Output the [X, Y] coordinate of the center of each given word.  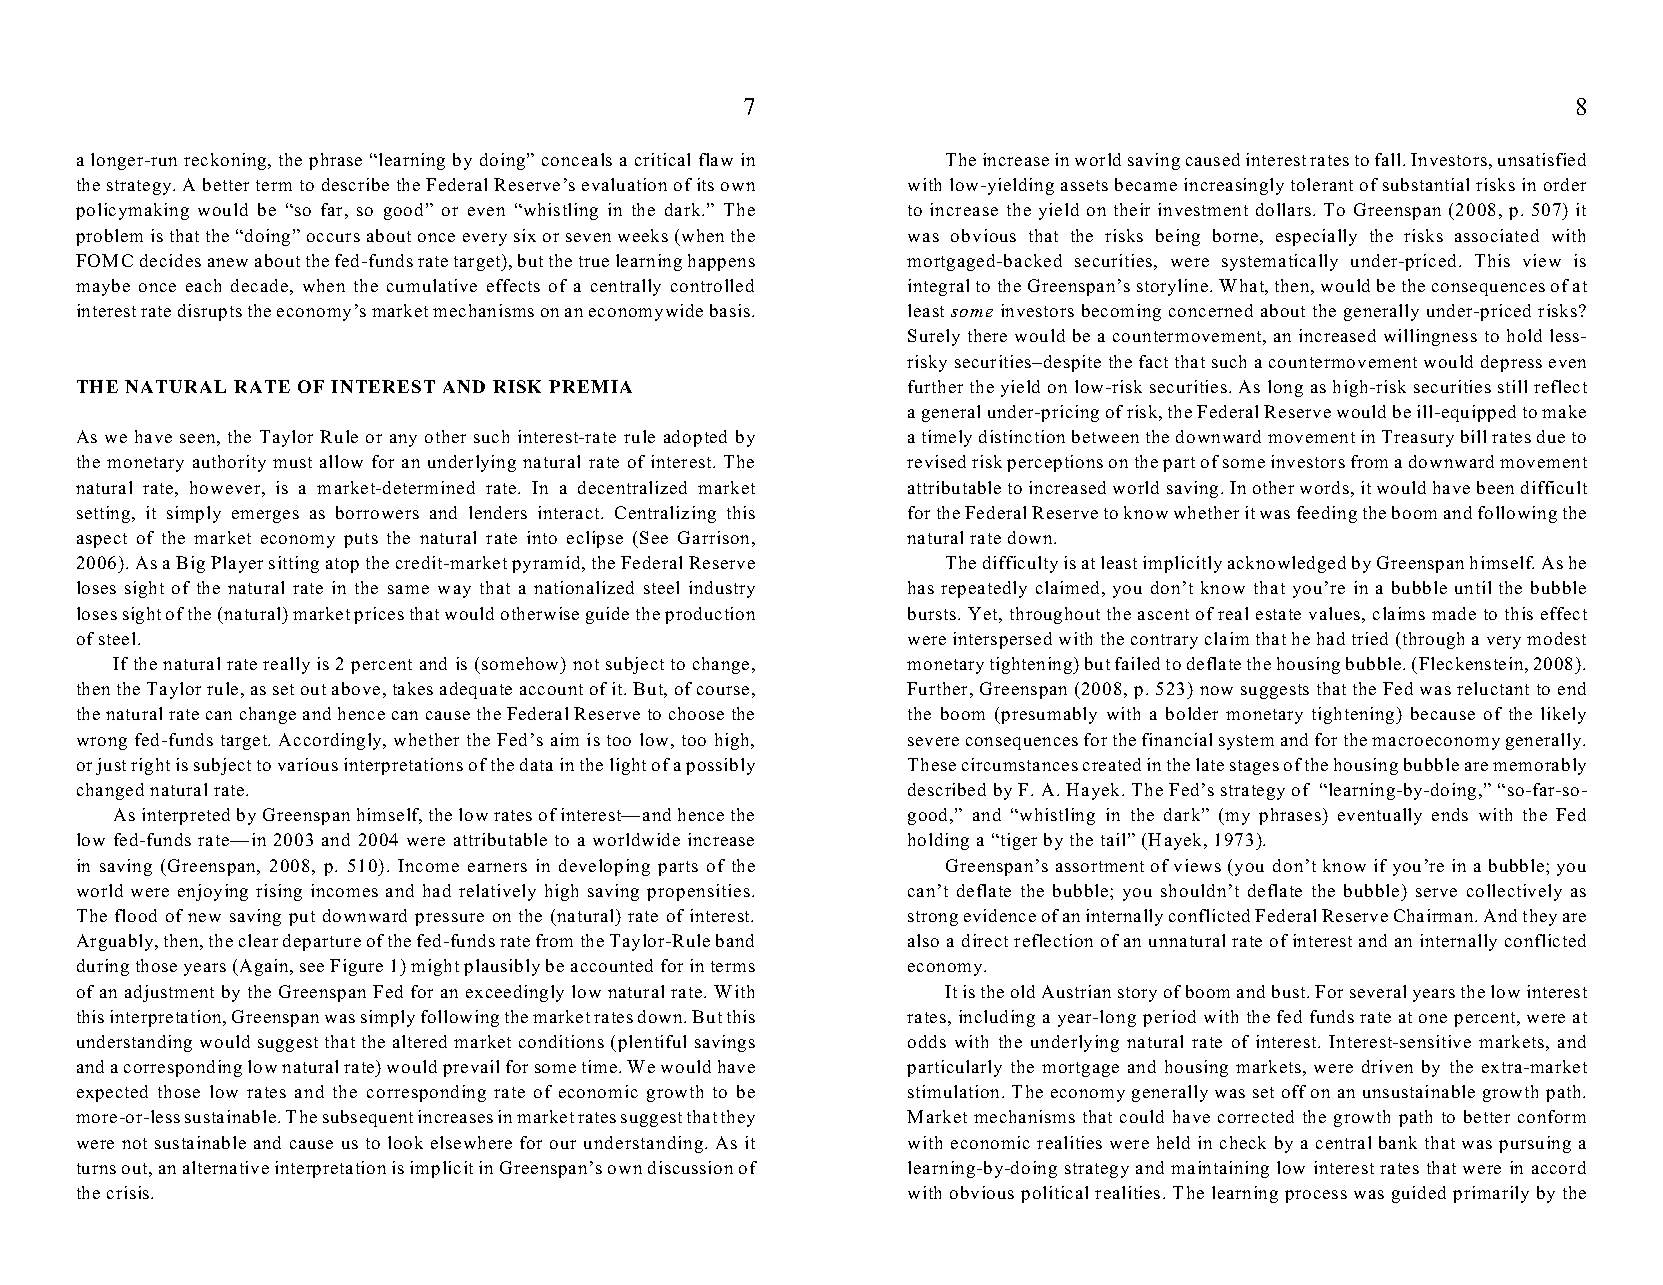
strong [933, 918]
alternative [226, 1167]
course [723, 690]
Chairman [1435, 915]
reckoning [225, 161]
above [356, 688]
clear [258, 940]
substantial [1426, 184]
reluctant [1493, 688]
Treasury [1418, 438]
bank [1398, 1142]
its [705, 184]
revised [936, 461]
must [292, 462]
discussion [690, 1167]
